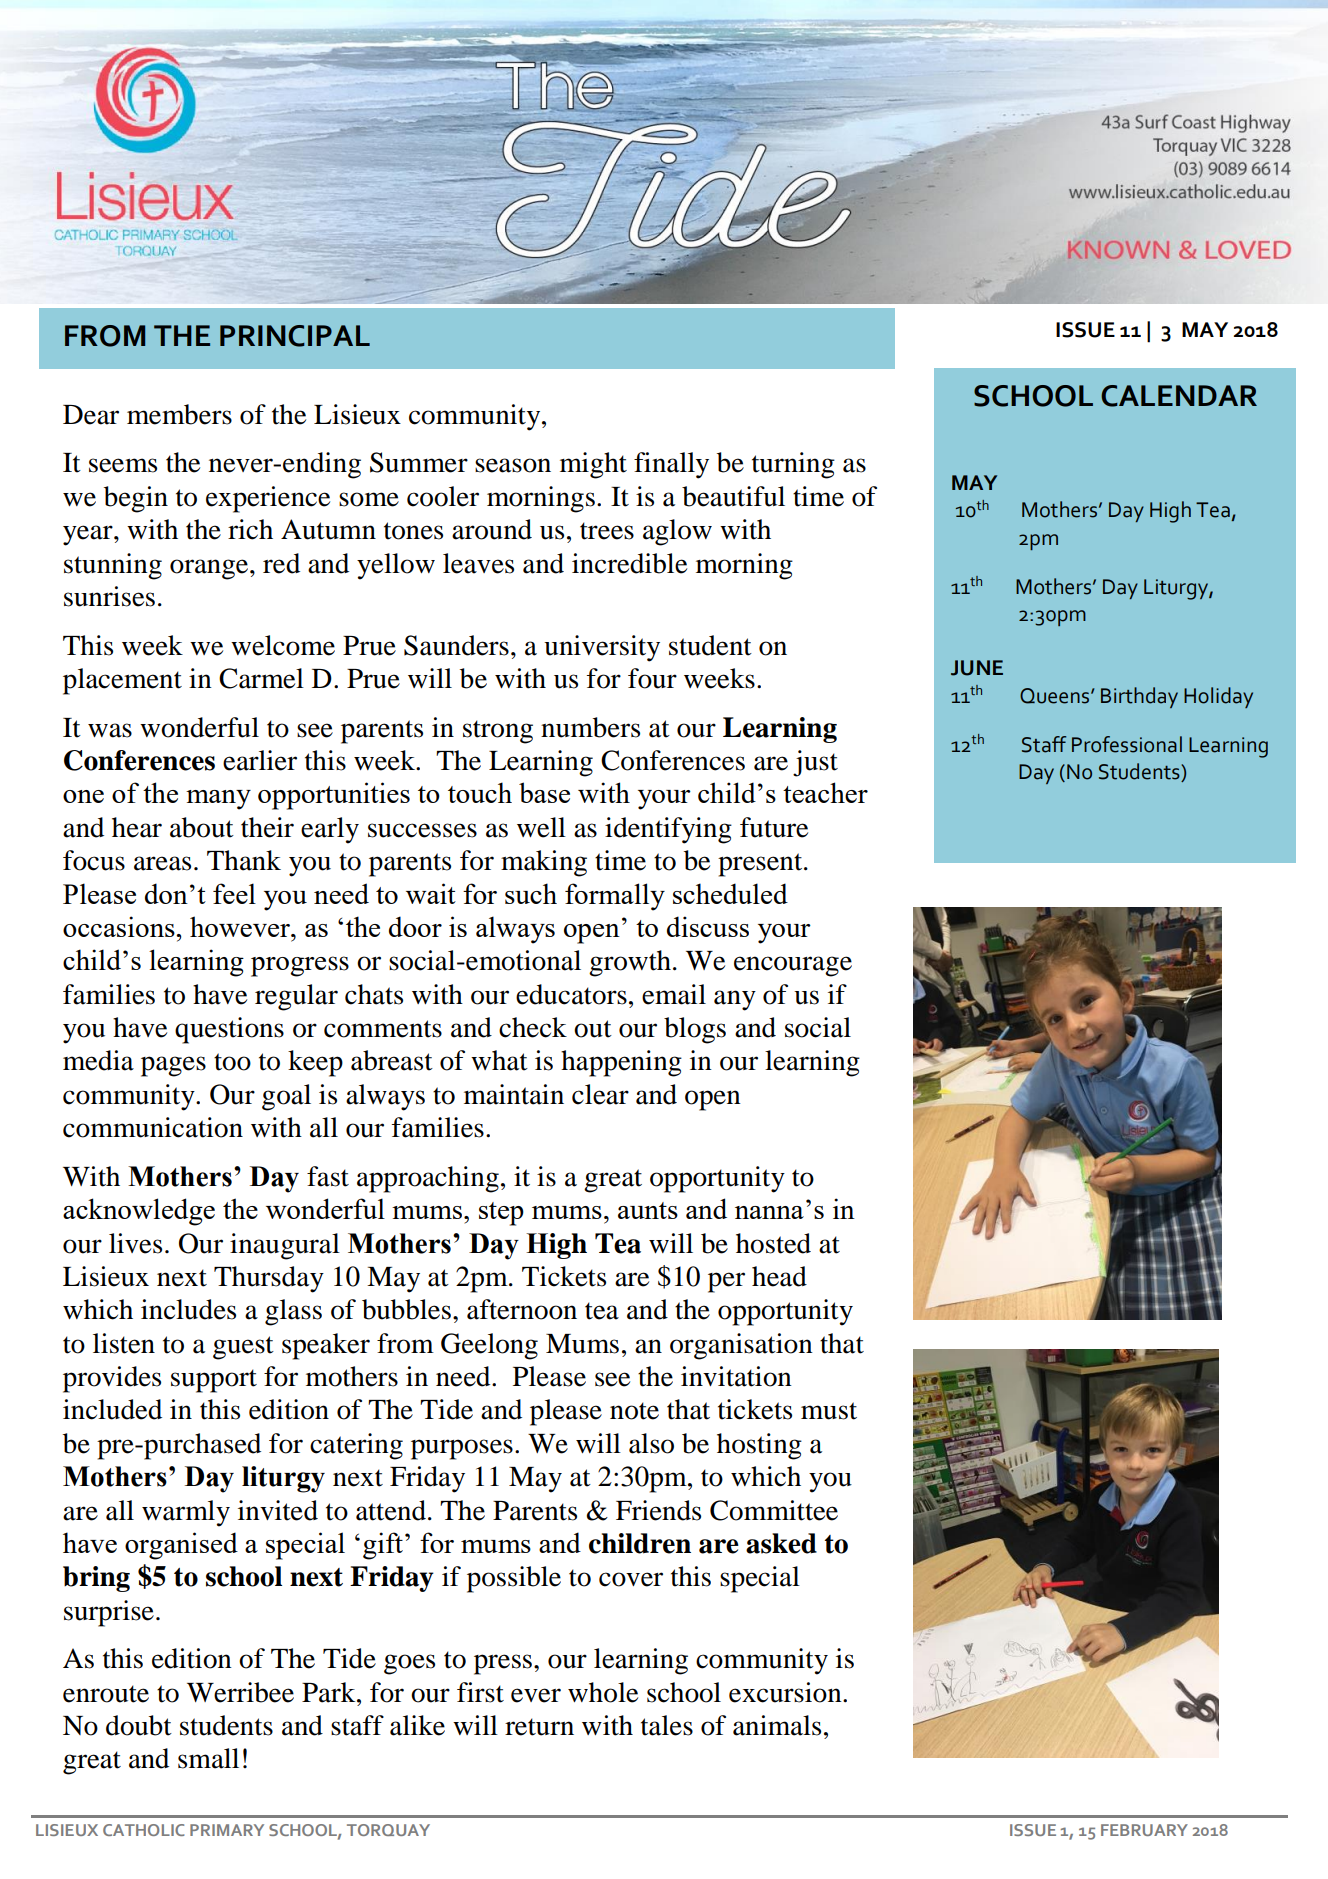 This screenshot has width=1328, height=1879. I want to click on members, so click(179, 414).
